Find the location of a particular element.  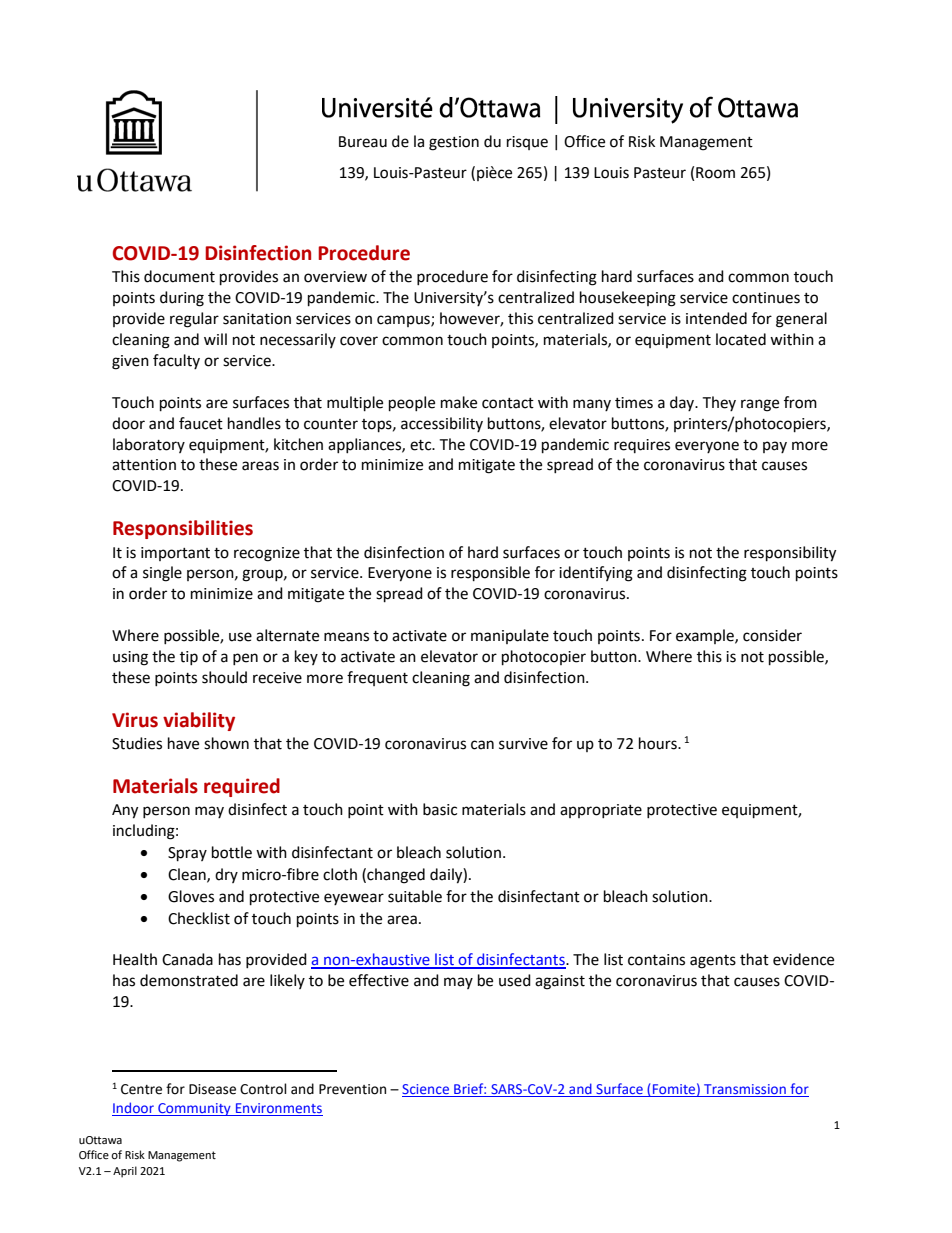

Community is located at coordinates (194, 1109).
